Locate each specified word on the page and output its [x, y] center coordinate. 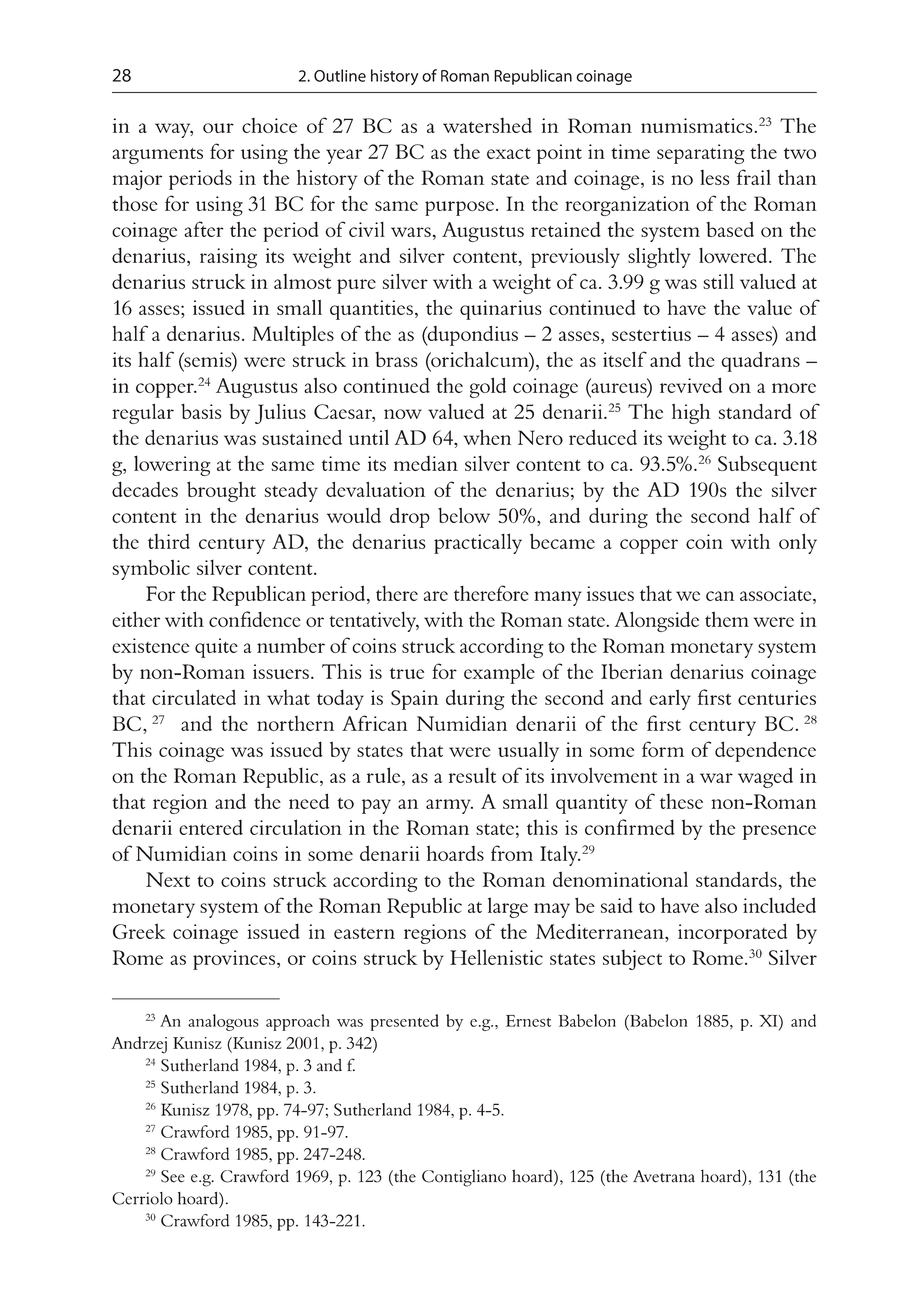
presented [405, 1022]
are [436, 596]
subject [632, 959]
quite [216, 648]
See [173, 1176]
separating [700, 154]
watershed [487, 125]
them [727, 619]
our [218, 128]
